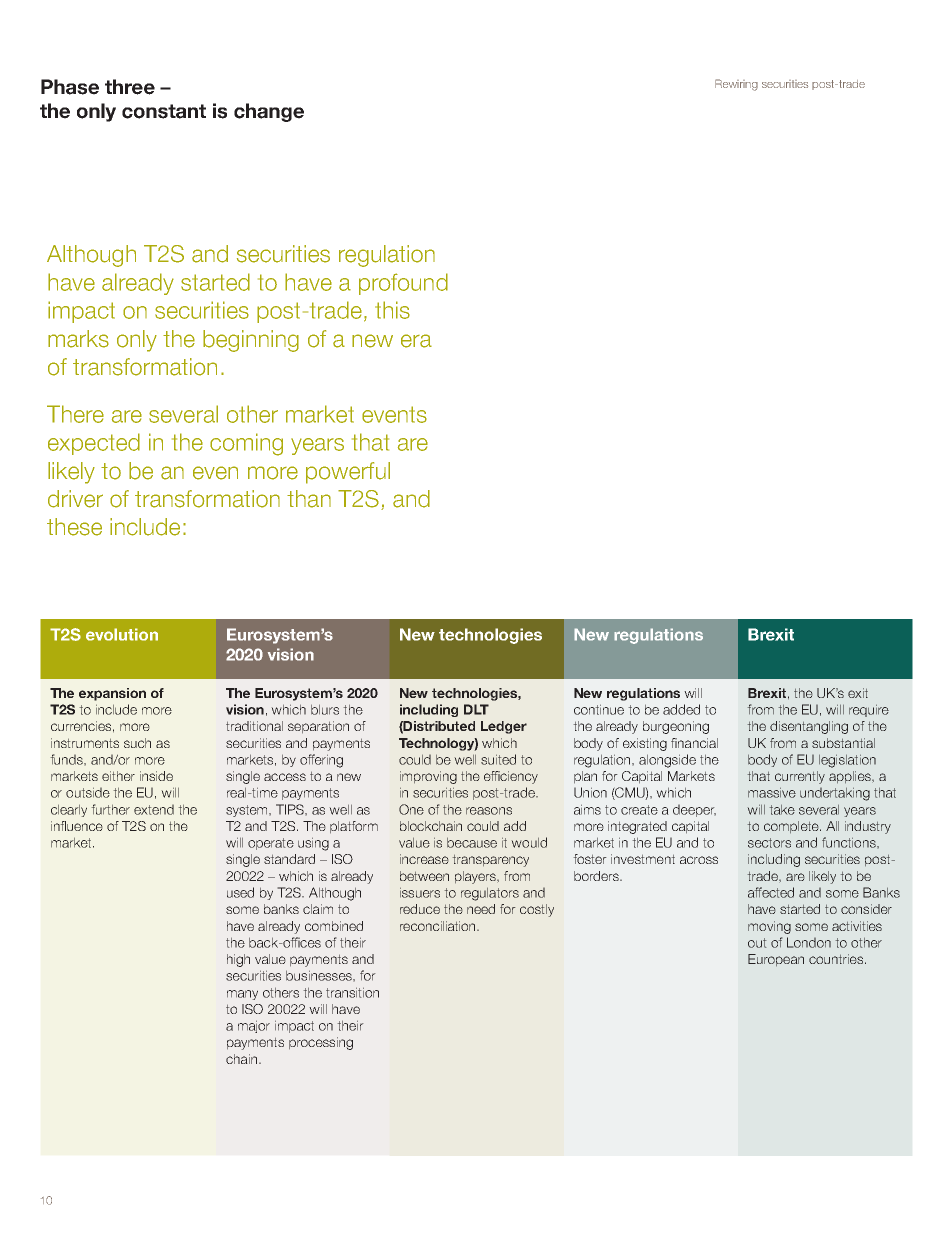 This screenshot has width=952, height=1238. I want to click on change, so click(269, 112).
